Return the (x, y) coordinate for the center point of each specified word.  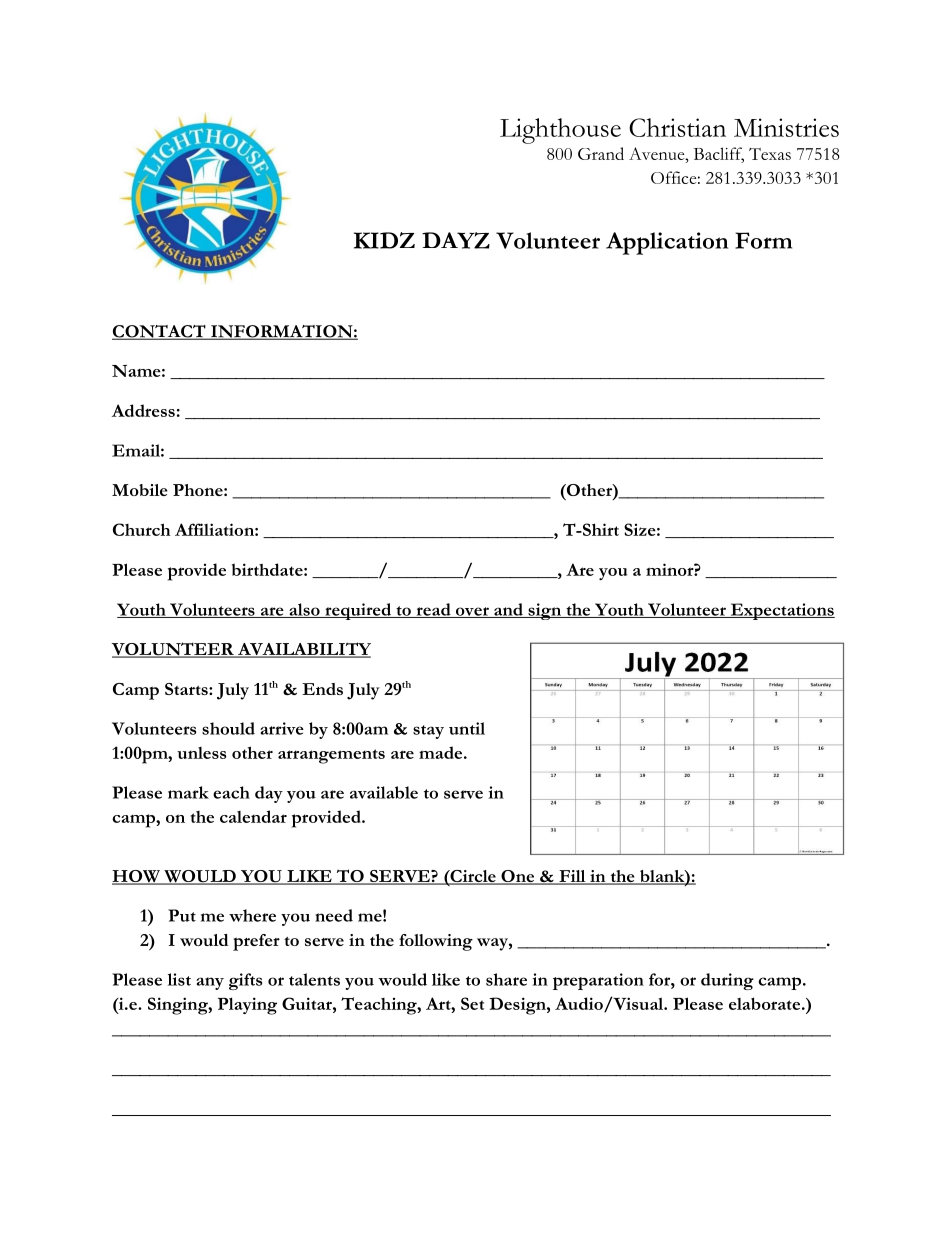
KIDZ (384, 240)
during (727, 981)
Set (472, 1003)
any (210, 983)
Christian (677, 127)
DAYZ (456, 240)
